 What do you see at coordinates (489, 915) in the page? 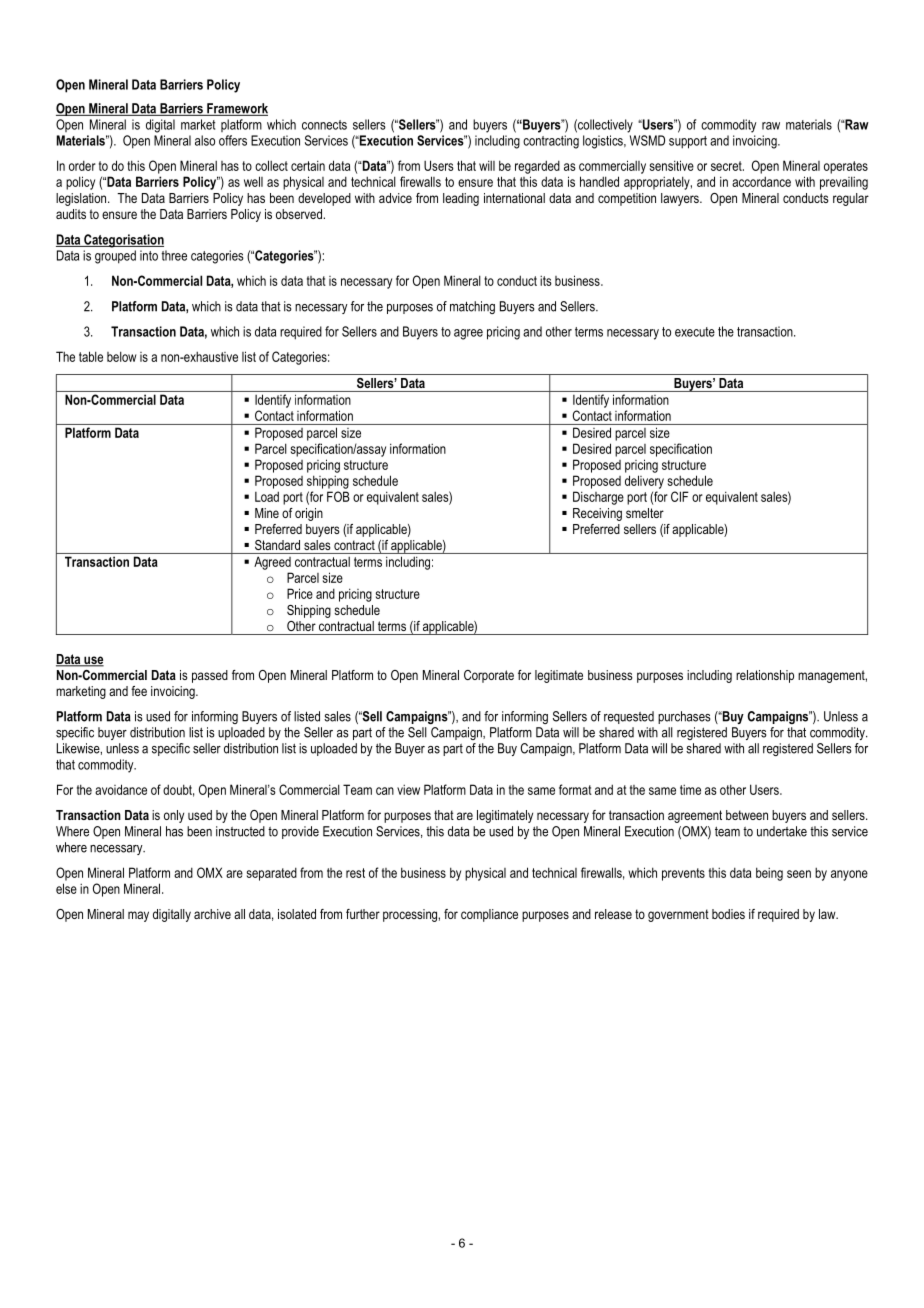
I see `compliance` at bounding box center [489, 915].
